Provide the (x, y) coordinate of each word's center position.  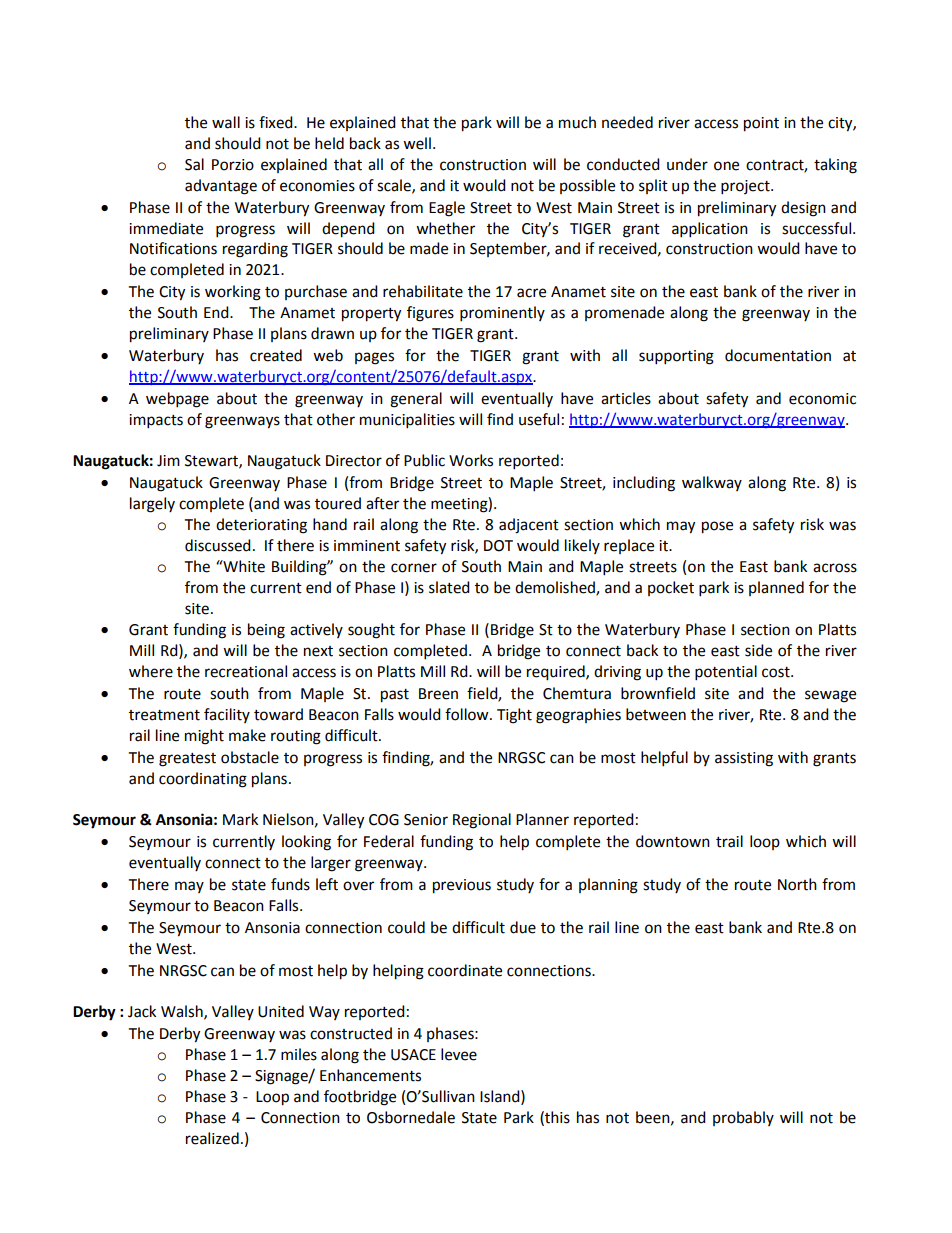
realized (212, 1138)
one (726, 166)
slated (449, 587)
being (266, 631)
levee (459, 1054)
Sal (194, 164)
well (417, 143)
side (758, 650)
